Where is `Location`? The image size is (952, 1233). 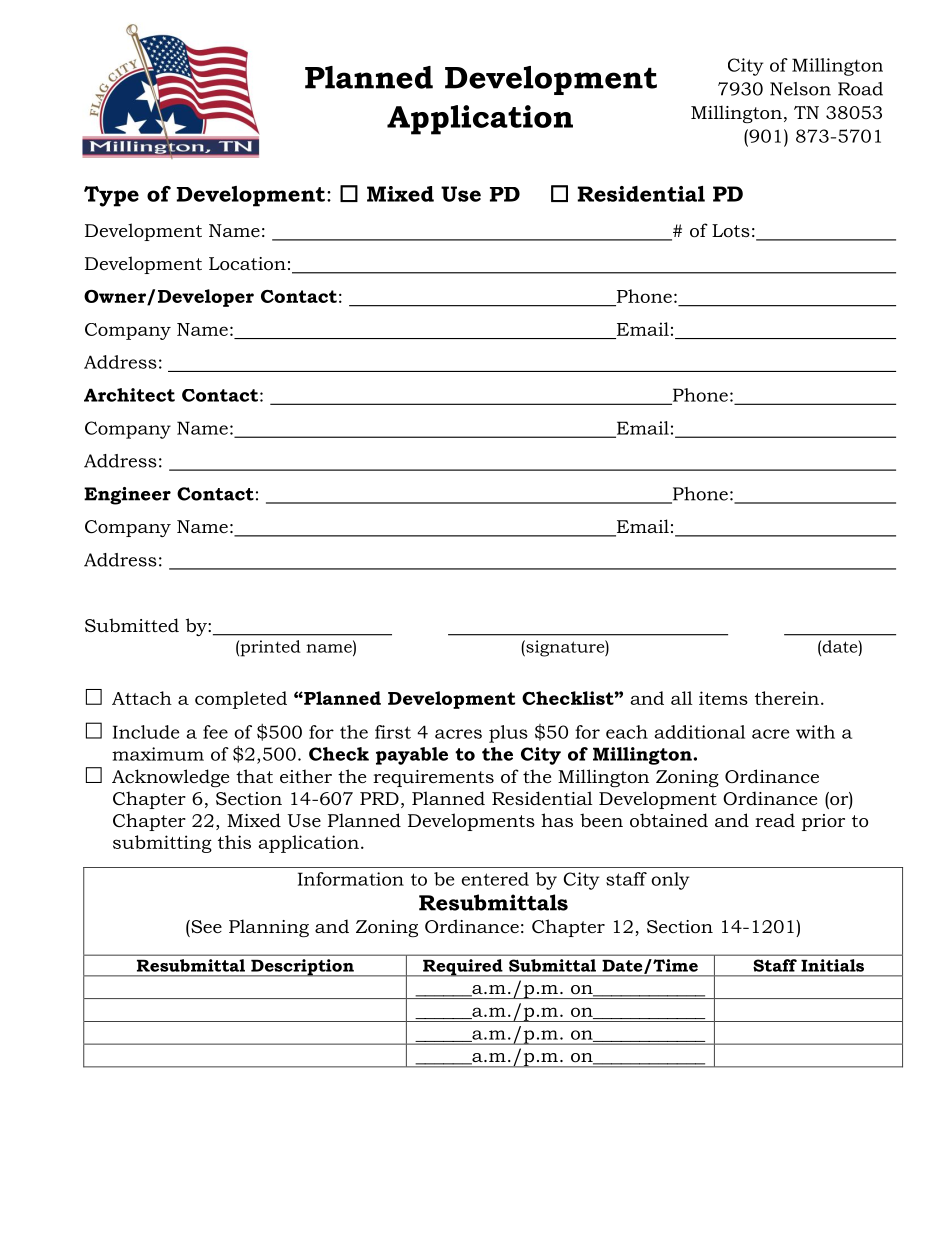
Location is located at coordinates (247, 264).
